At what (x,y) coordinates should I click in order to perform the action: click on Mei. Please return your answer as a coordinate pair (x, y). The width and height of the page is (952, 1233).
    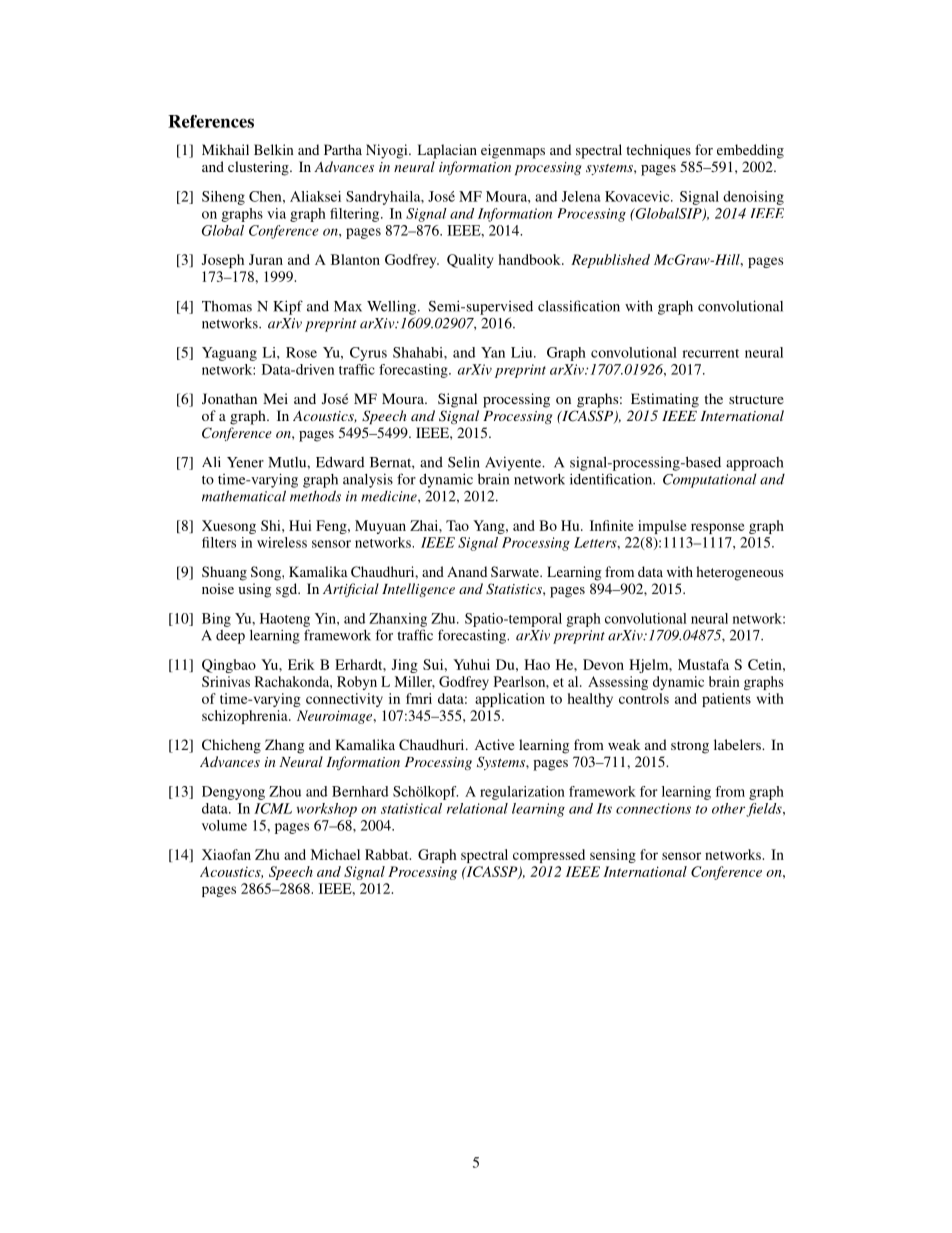
    Looking at the image, I should click on (275, 398).
